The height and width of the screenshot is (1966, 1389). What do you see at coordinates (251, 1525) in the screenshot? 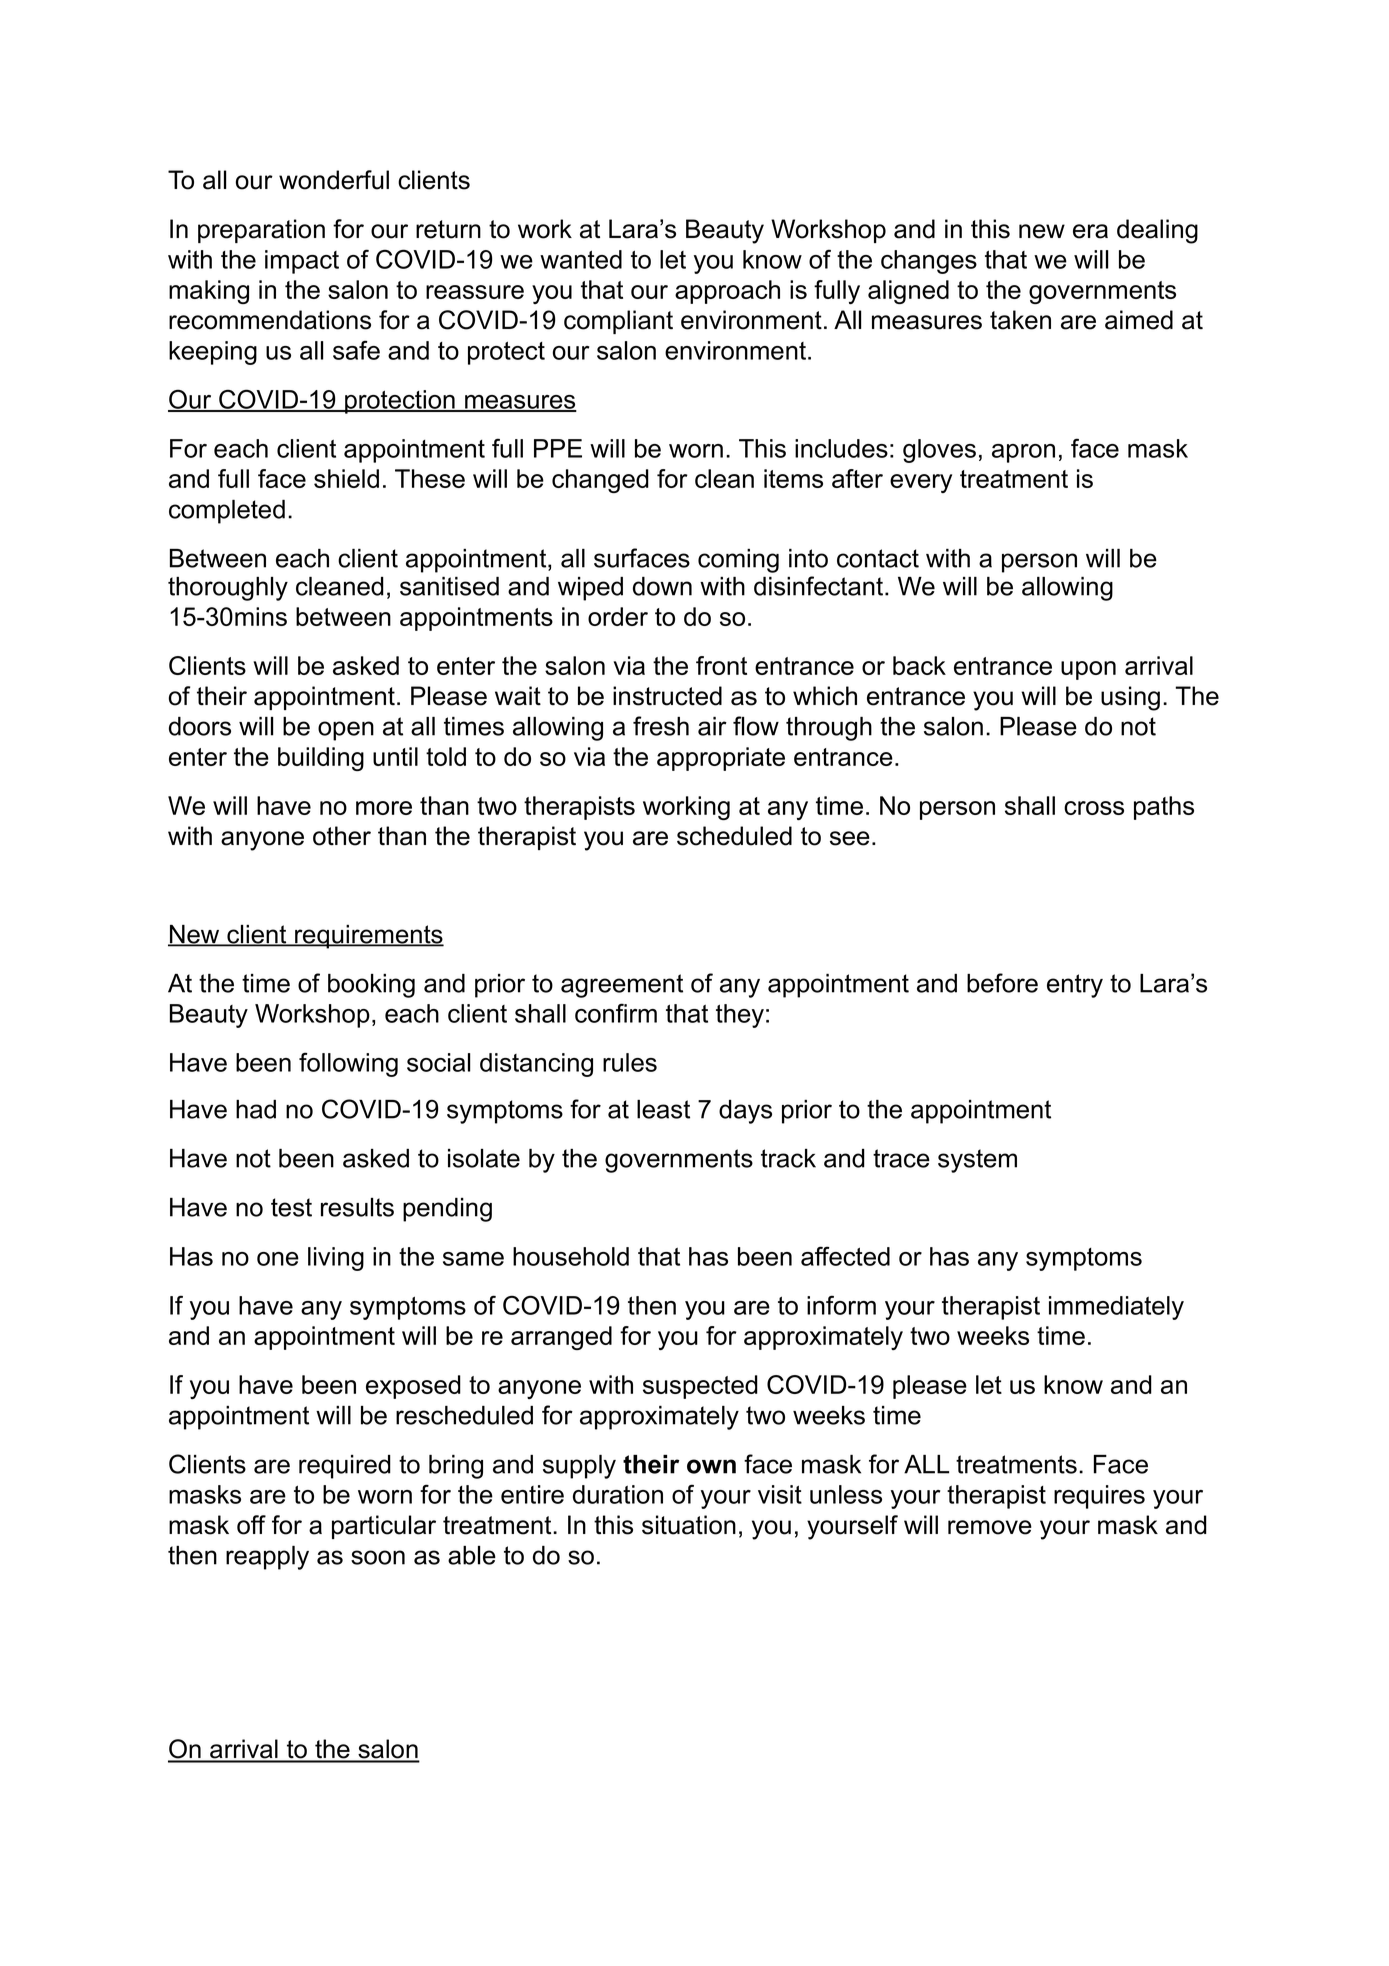
I see `off` at bounding box center [251, 1525].
